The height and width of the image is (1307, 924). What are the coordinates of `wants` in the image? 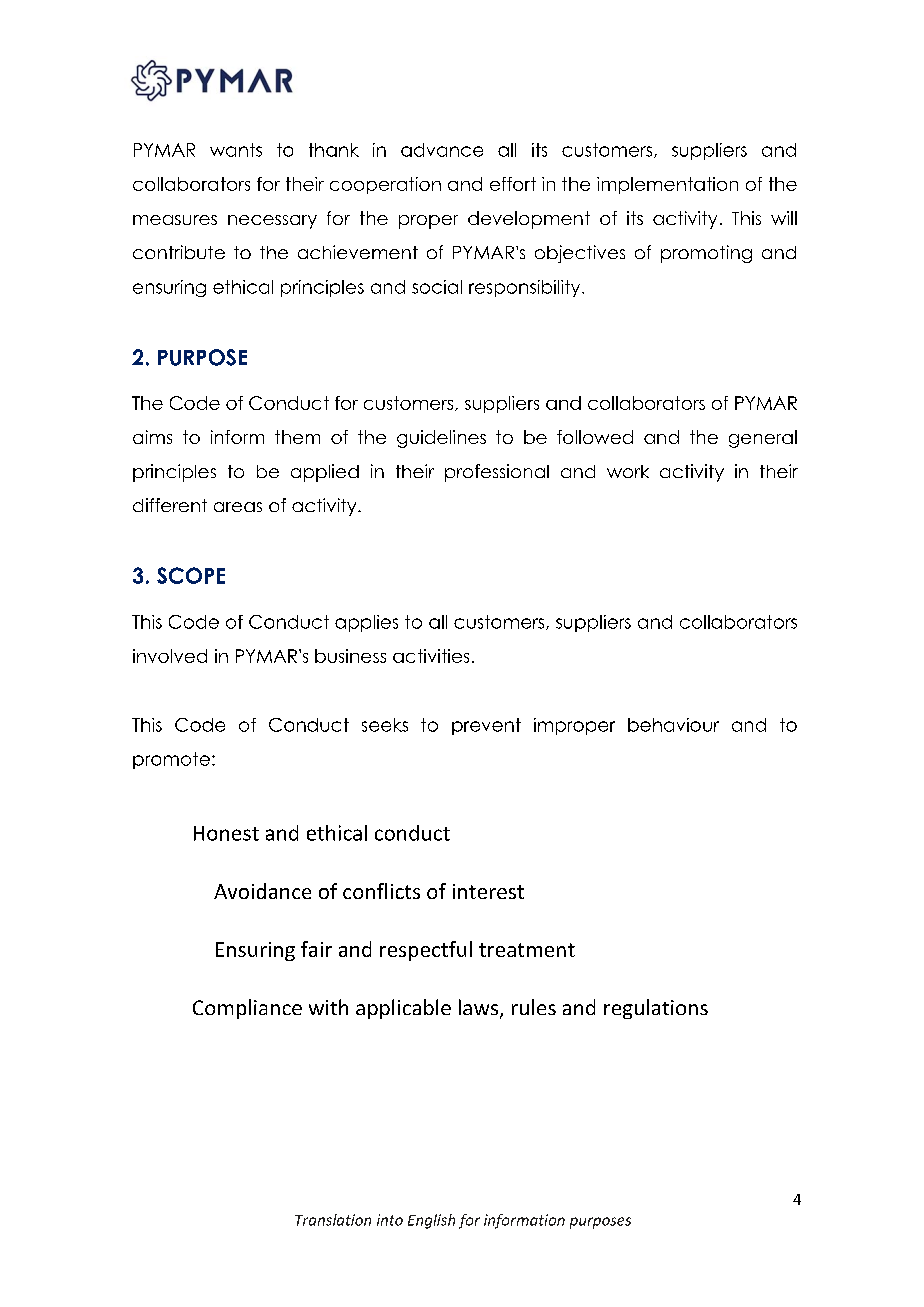 It's located at (236, 150).
